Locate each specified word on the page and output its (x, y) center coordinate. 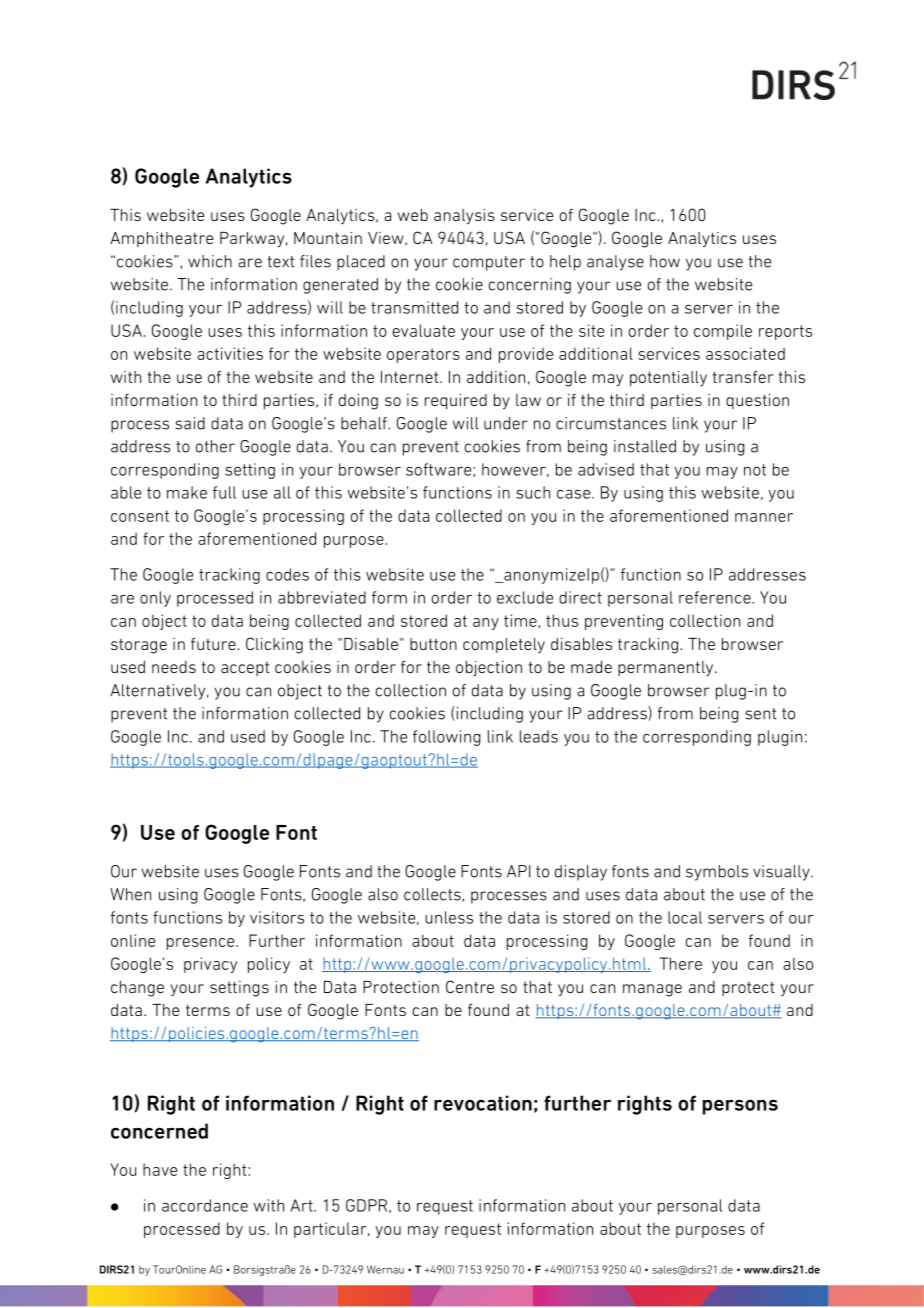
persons (740, 1107)
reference (716, 597)
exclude (525, 597)
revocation (483, 1103)
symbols (717, 873)
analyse (615, 263)
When (130, 894)
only (155, 599)
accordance (205, 1205)
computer (489, 263)
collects (432, 894)
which (210, 261)
